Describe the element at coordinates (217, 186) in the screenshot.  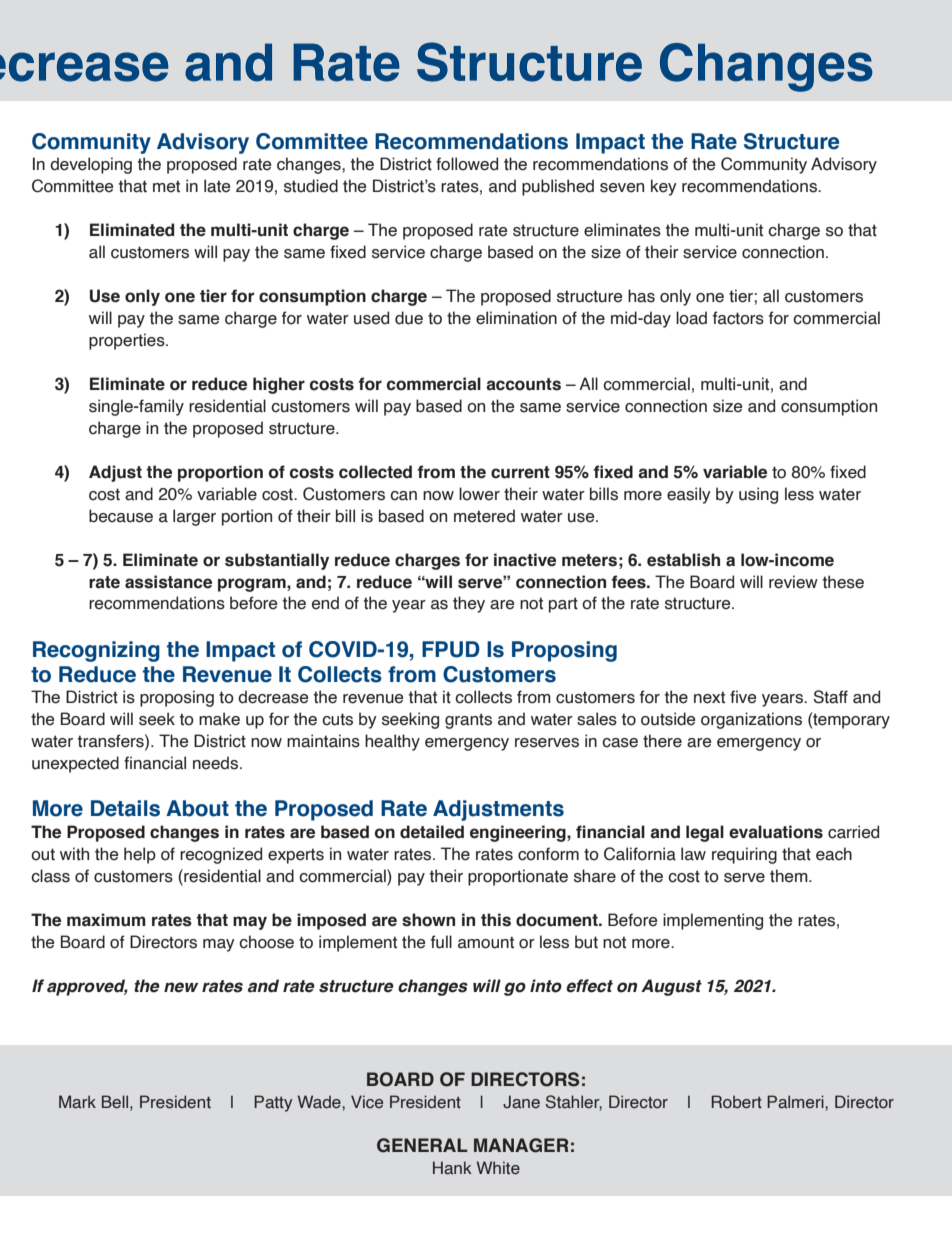
I see `late` at that location.
